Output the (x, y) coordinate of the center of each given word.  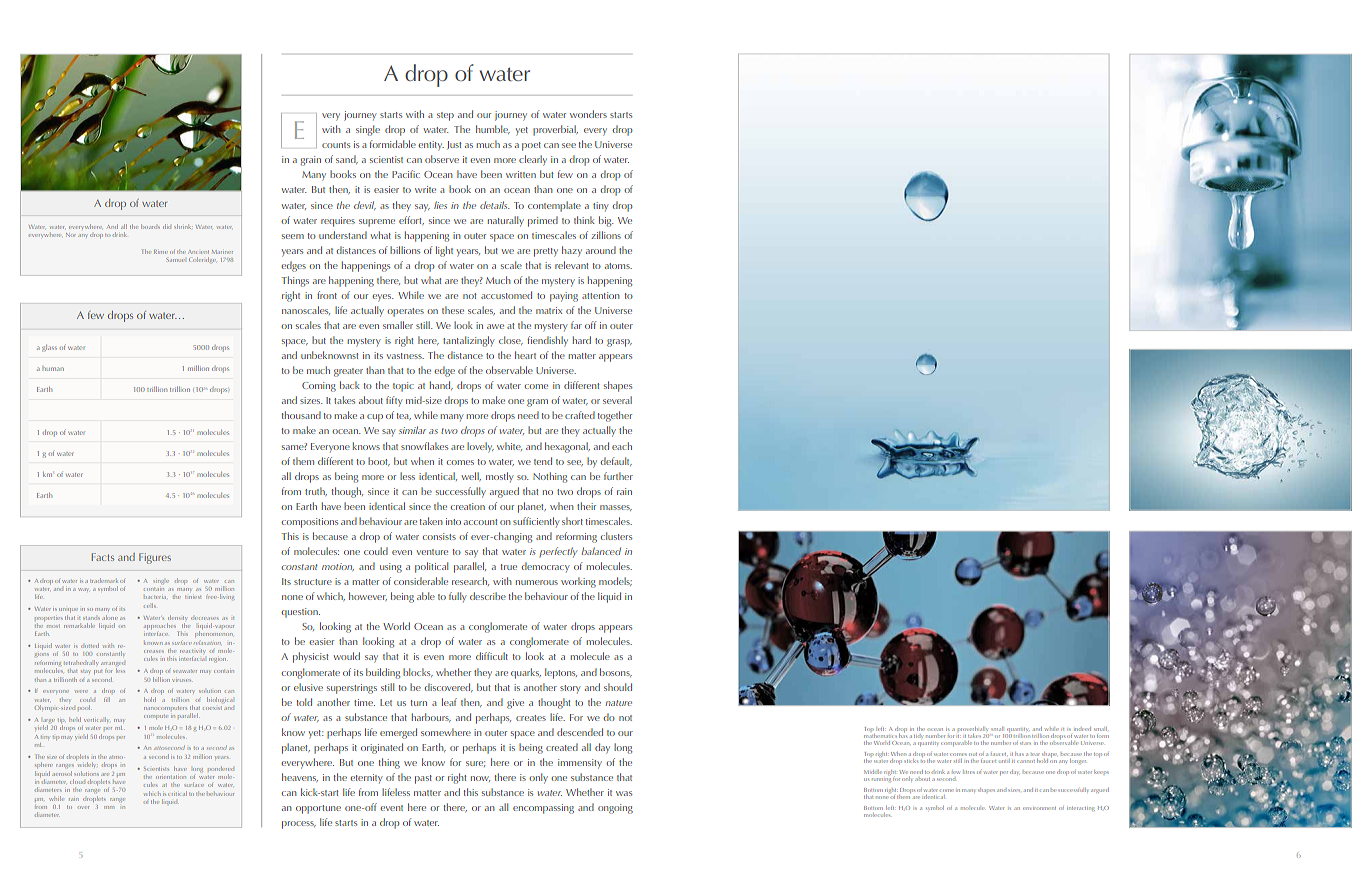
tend (543, 461)
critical (177, 793)
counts (336, 145)
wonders (588, 114)
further (618, 476)
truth (316, 491)
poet (531, 146)
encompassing (543, 809)
